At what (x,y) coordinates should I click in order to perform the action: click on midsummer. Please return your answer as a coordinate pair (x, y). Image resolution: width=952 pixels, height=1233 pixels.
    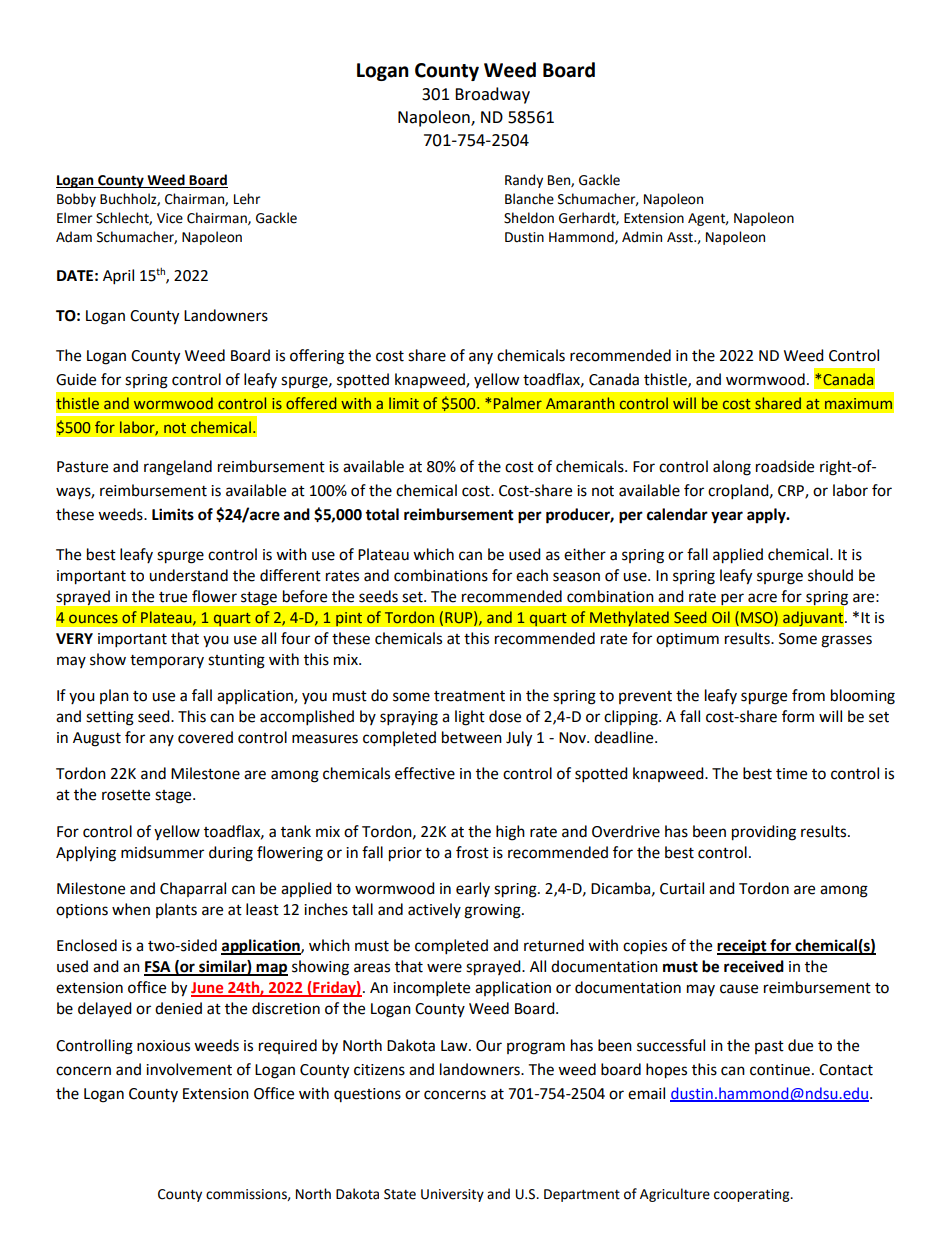
    Looking at the image, I should click on (162, 852).
